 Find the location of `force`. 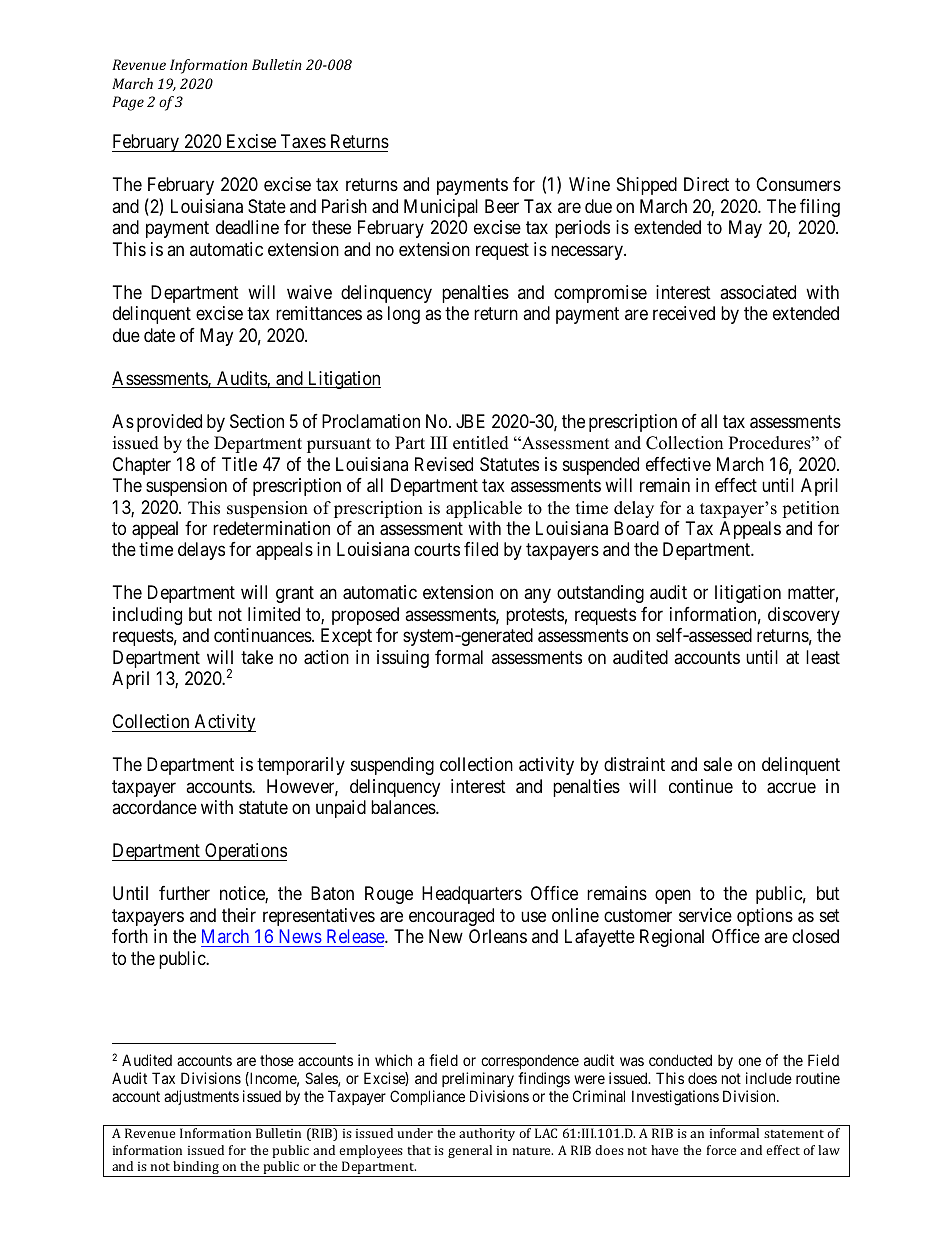

force is located at coordinates (721, 1150).
